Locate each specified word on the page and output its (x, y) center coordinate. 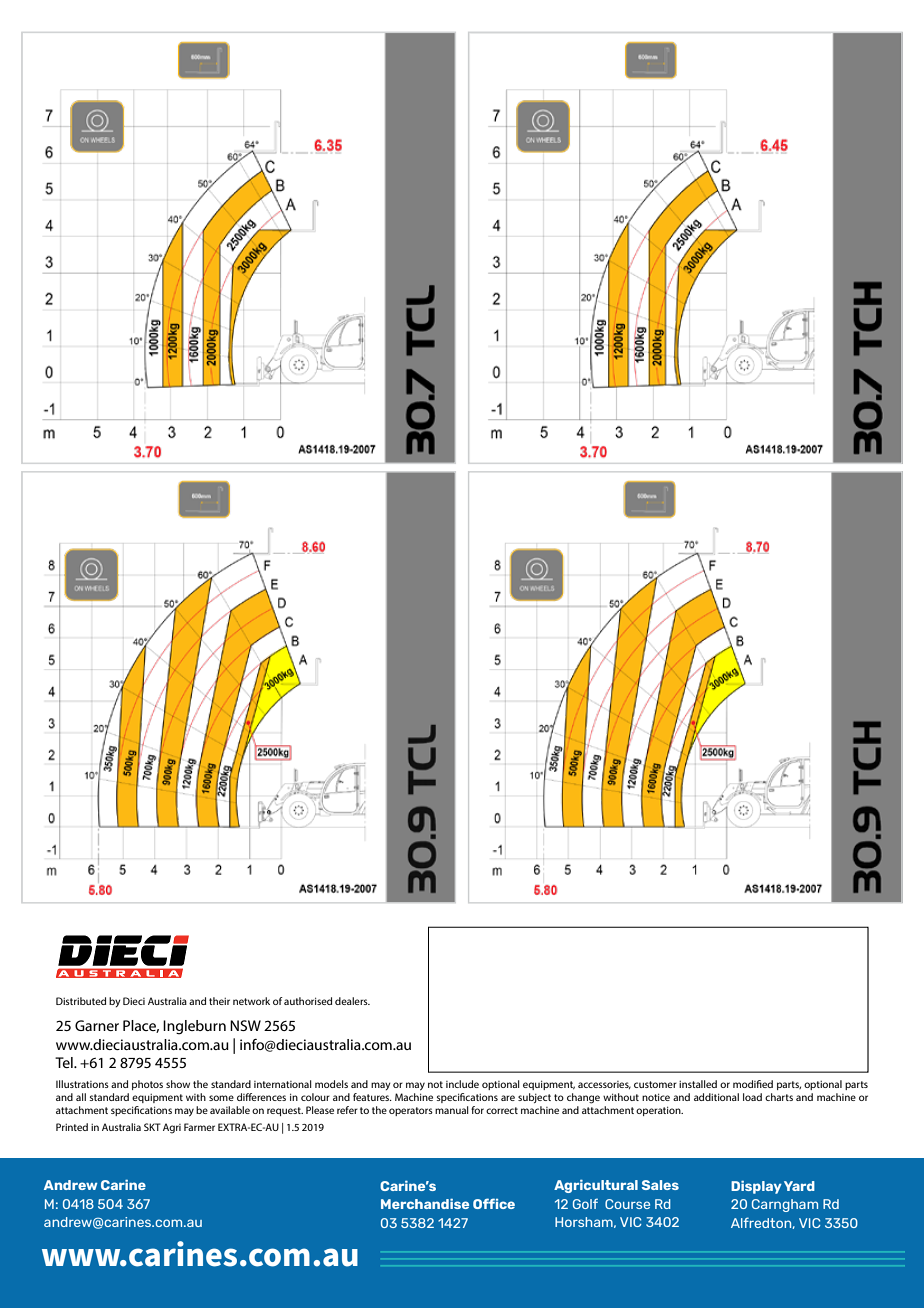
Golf (585, 1203)
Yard (799, 1186)
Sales (660, 1185)
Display (756, 1187)
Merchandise (425, 1204)
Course (627, 1204)
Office (494, 1203)
